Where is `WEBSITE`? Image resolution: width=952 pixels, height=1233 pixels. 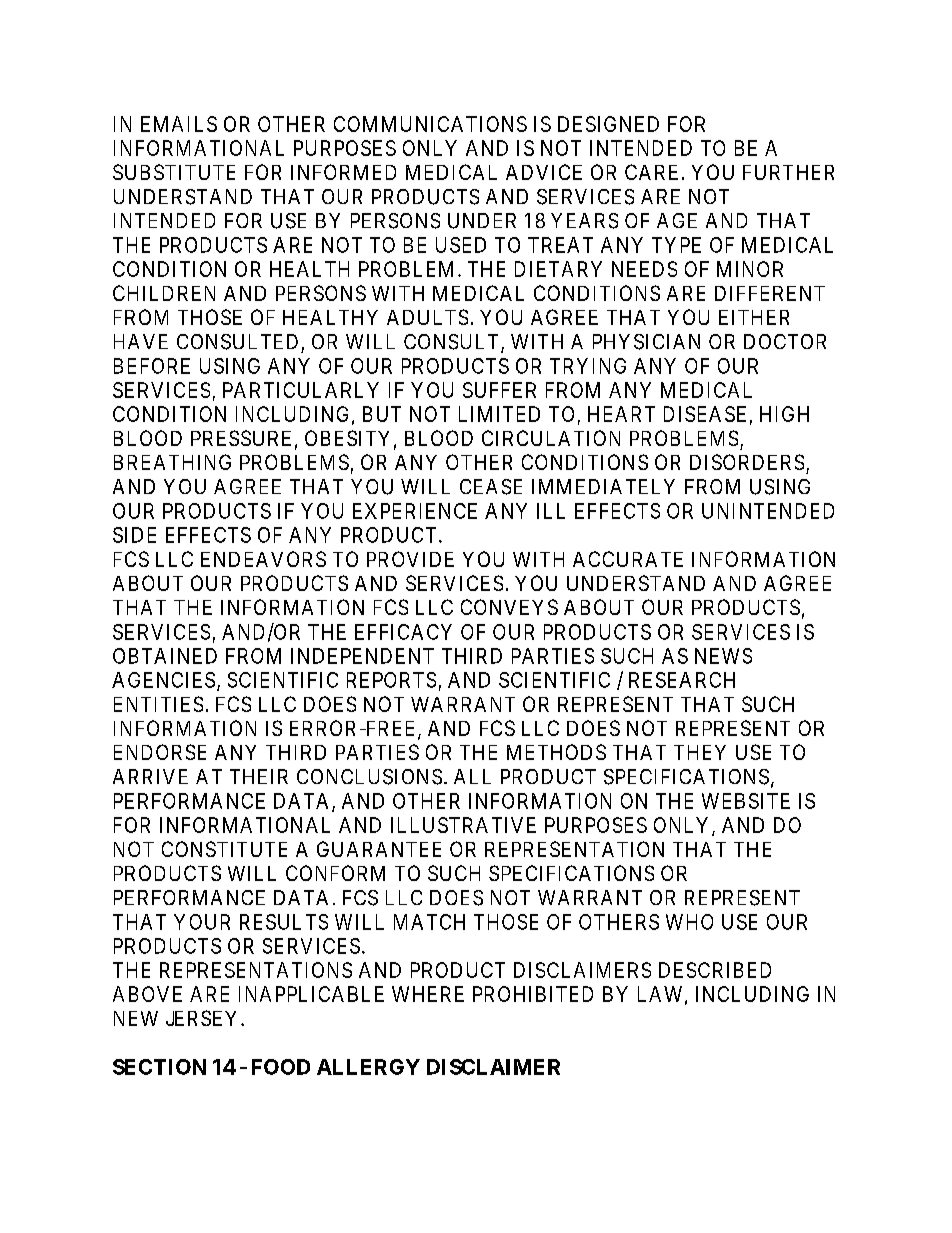
WEBSITE is located at coordinates (746, 801).
